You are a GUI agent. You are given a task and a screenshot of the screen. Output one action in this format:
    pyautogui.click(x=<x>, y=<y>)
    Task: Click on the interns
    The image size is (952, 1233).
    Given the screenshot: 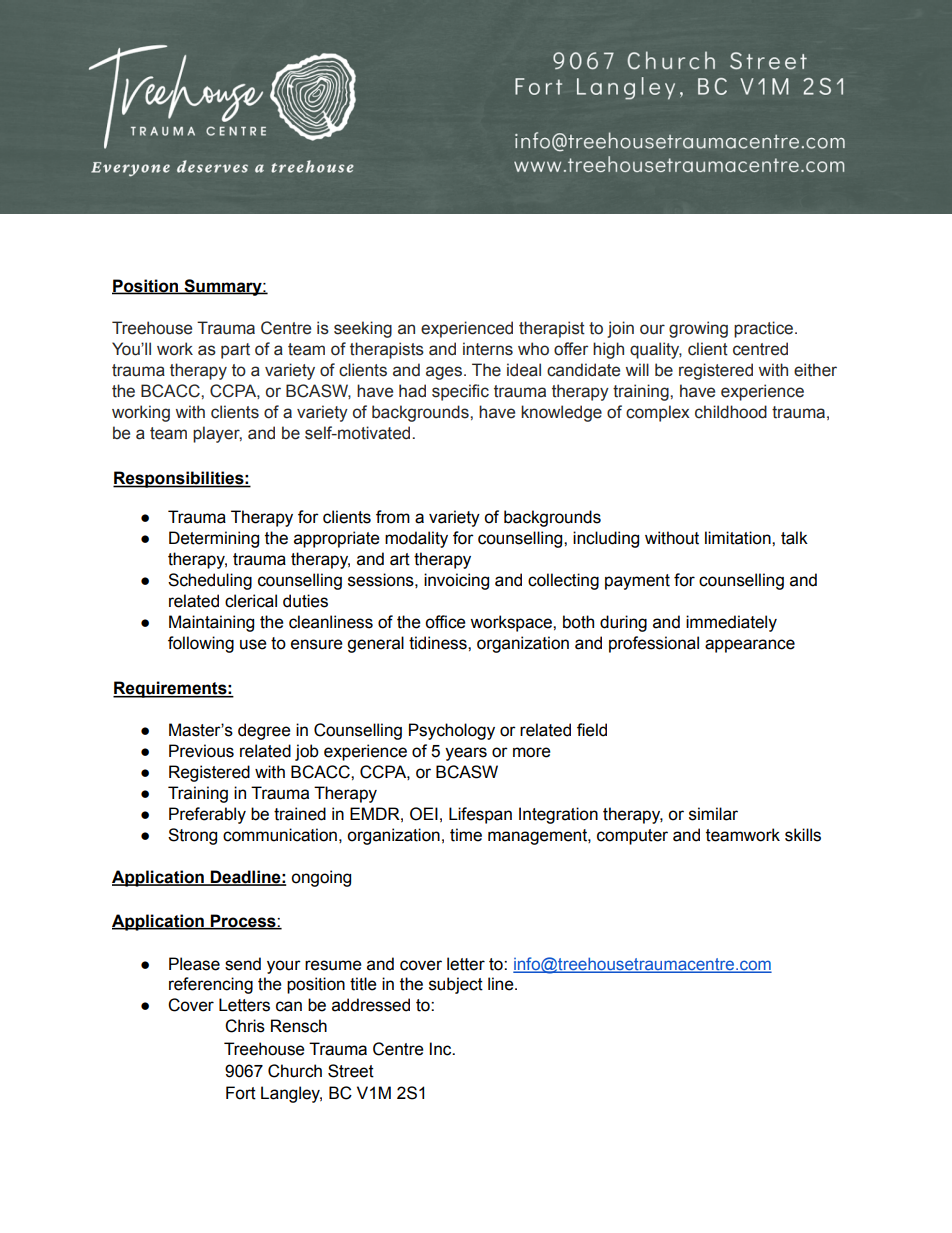 What is the action you would take?
    pyautogui.click(x=488, y=349)
